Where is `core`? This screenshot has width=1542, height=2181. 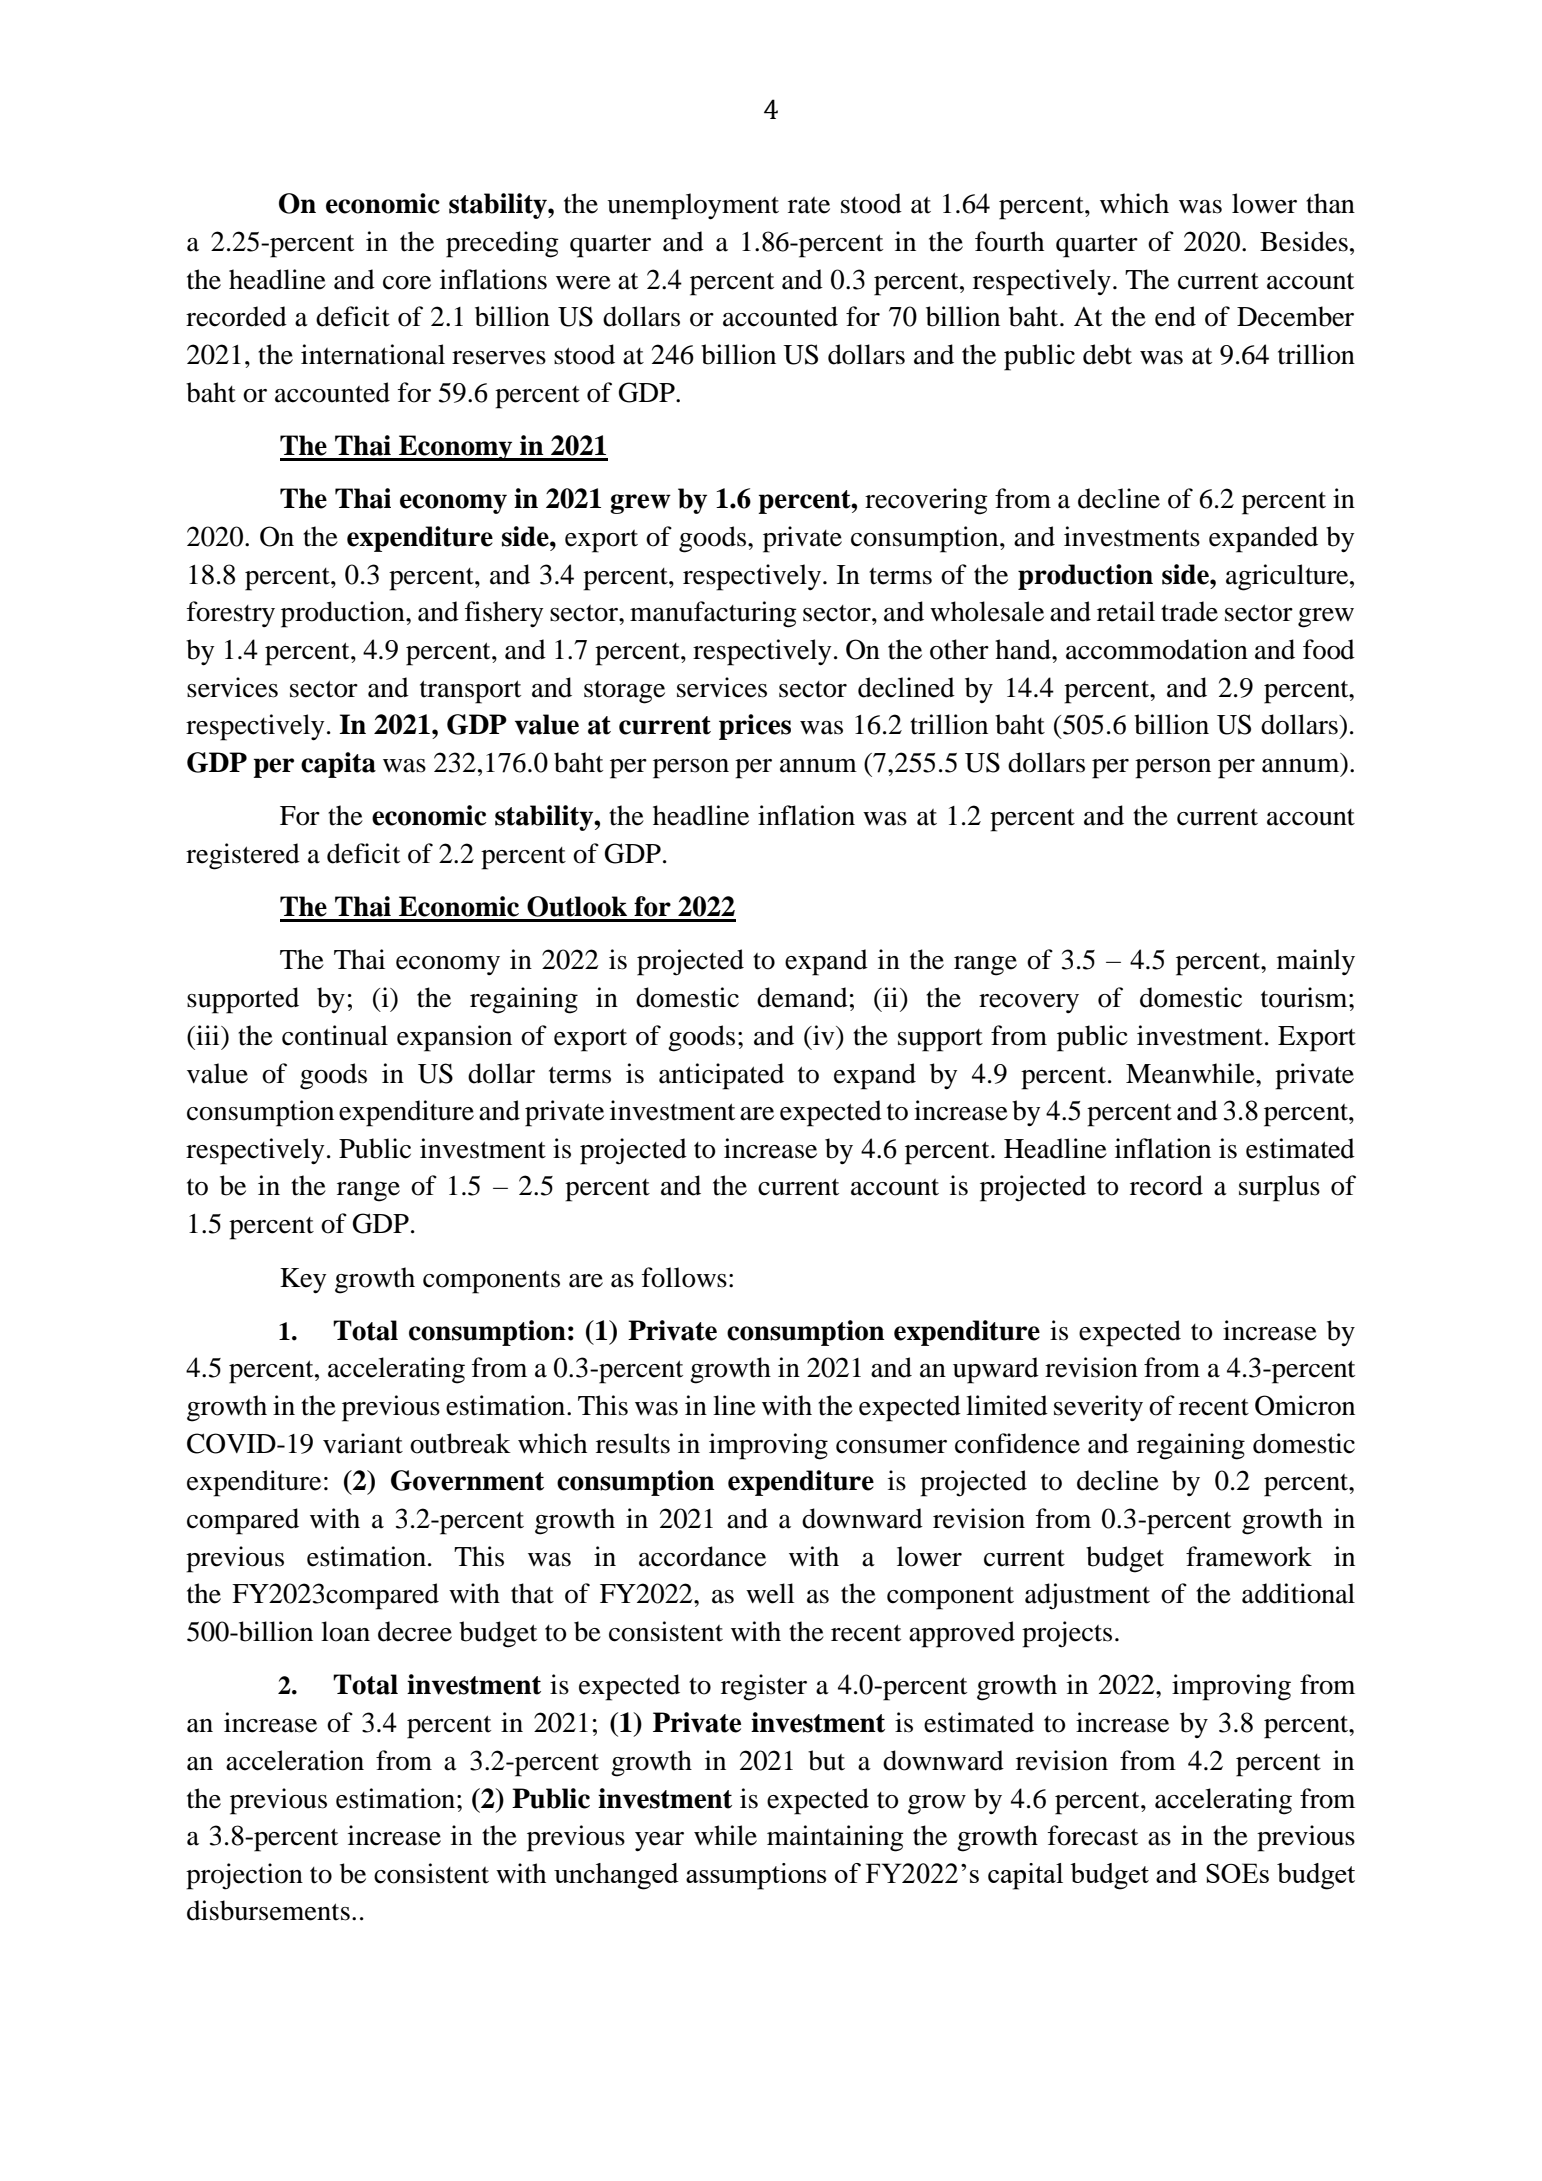
core is located at coordinates (407, 283).
